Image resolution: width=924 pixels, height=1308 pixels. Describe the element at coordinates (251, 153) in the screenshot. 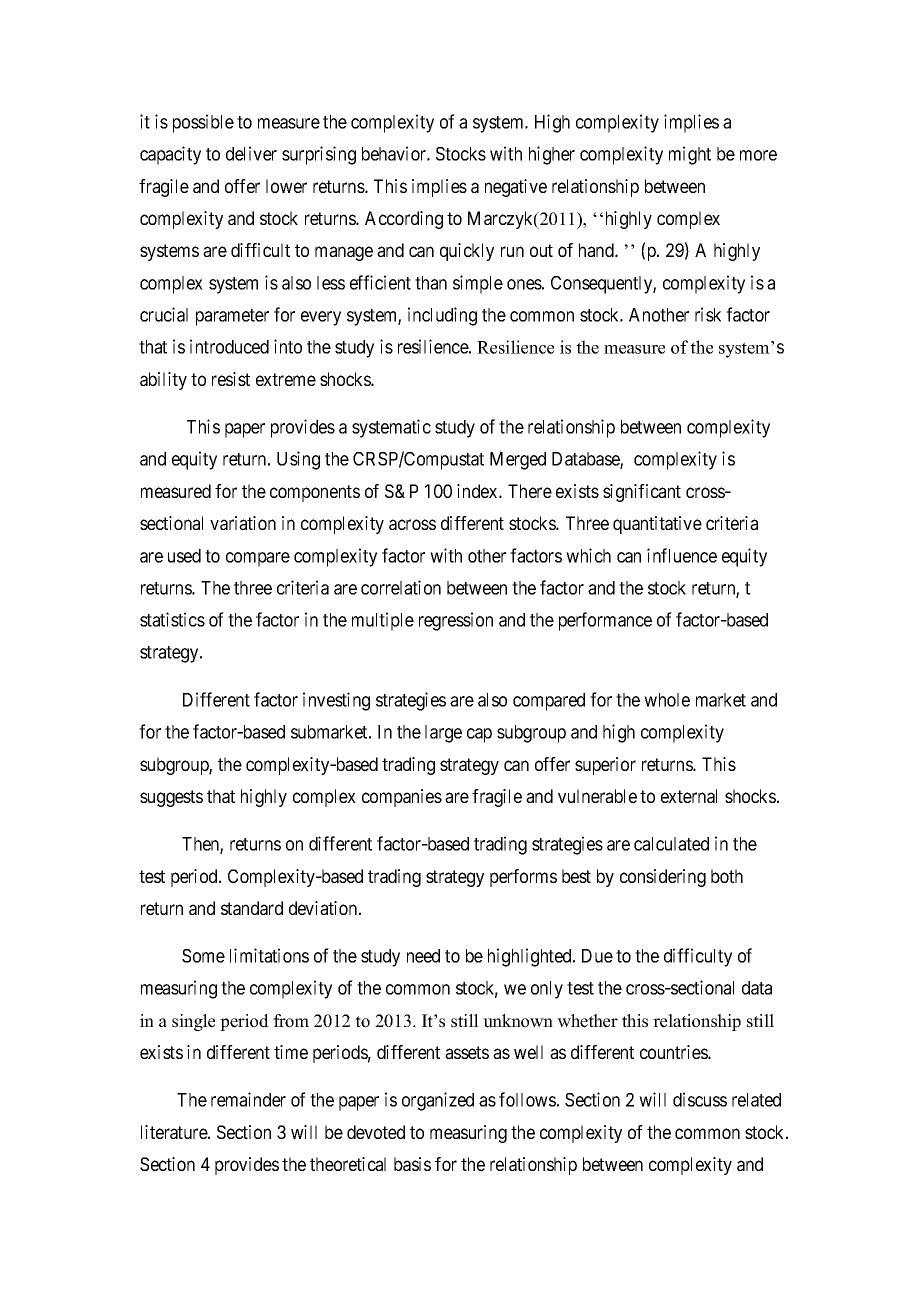

I see `deliver` at that location.
